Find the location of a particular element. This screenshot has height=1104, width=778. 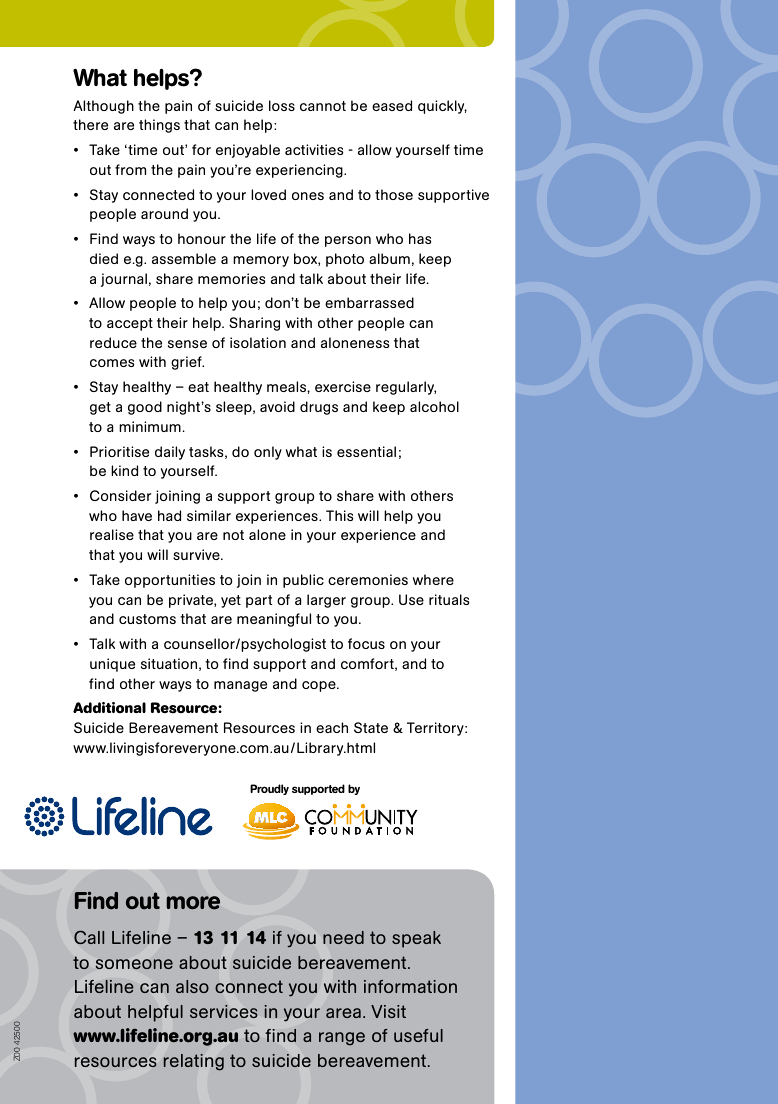

essential is located at coordinates (366, 451).
